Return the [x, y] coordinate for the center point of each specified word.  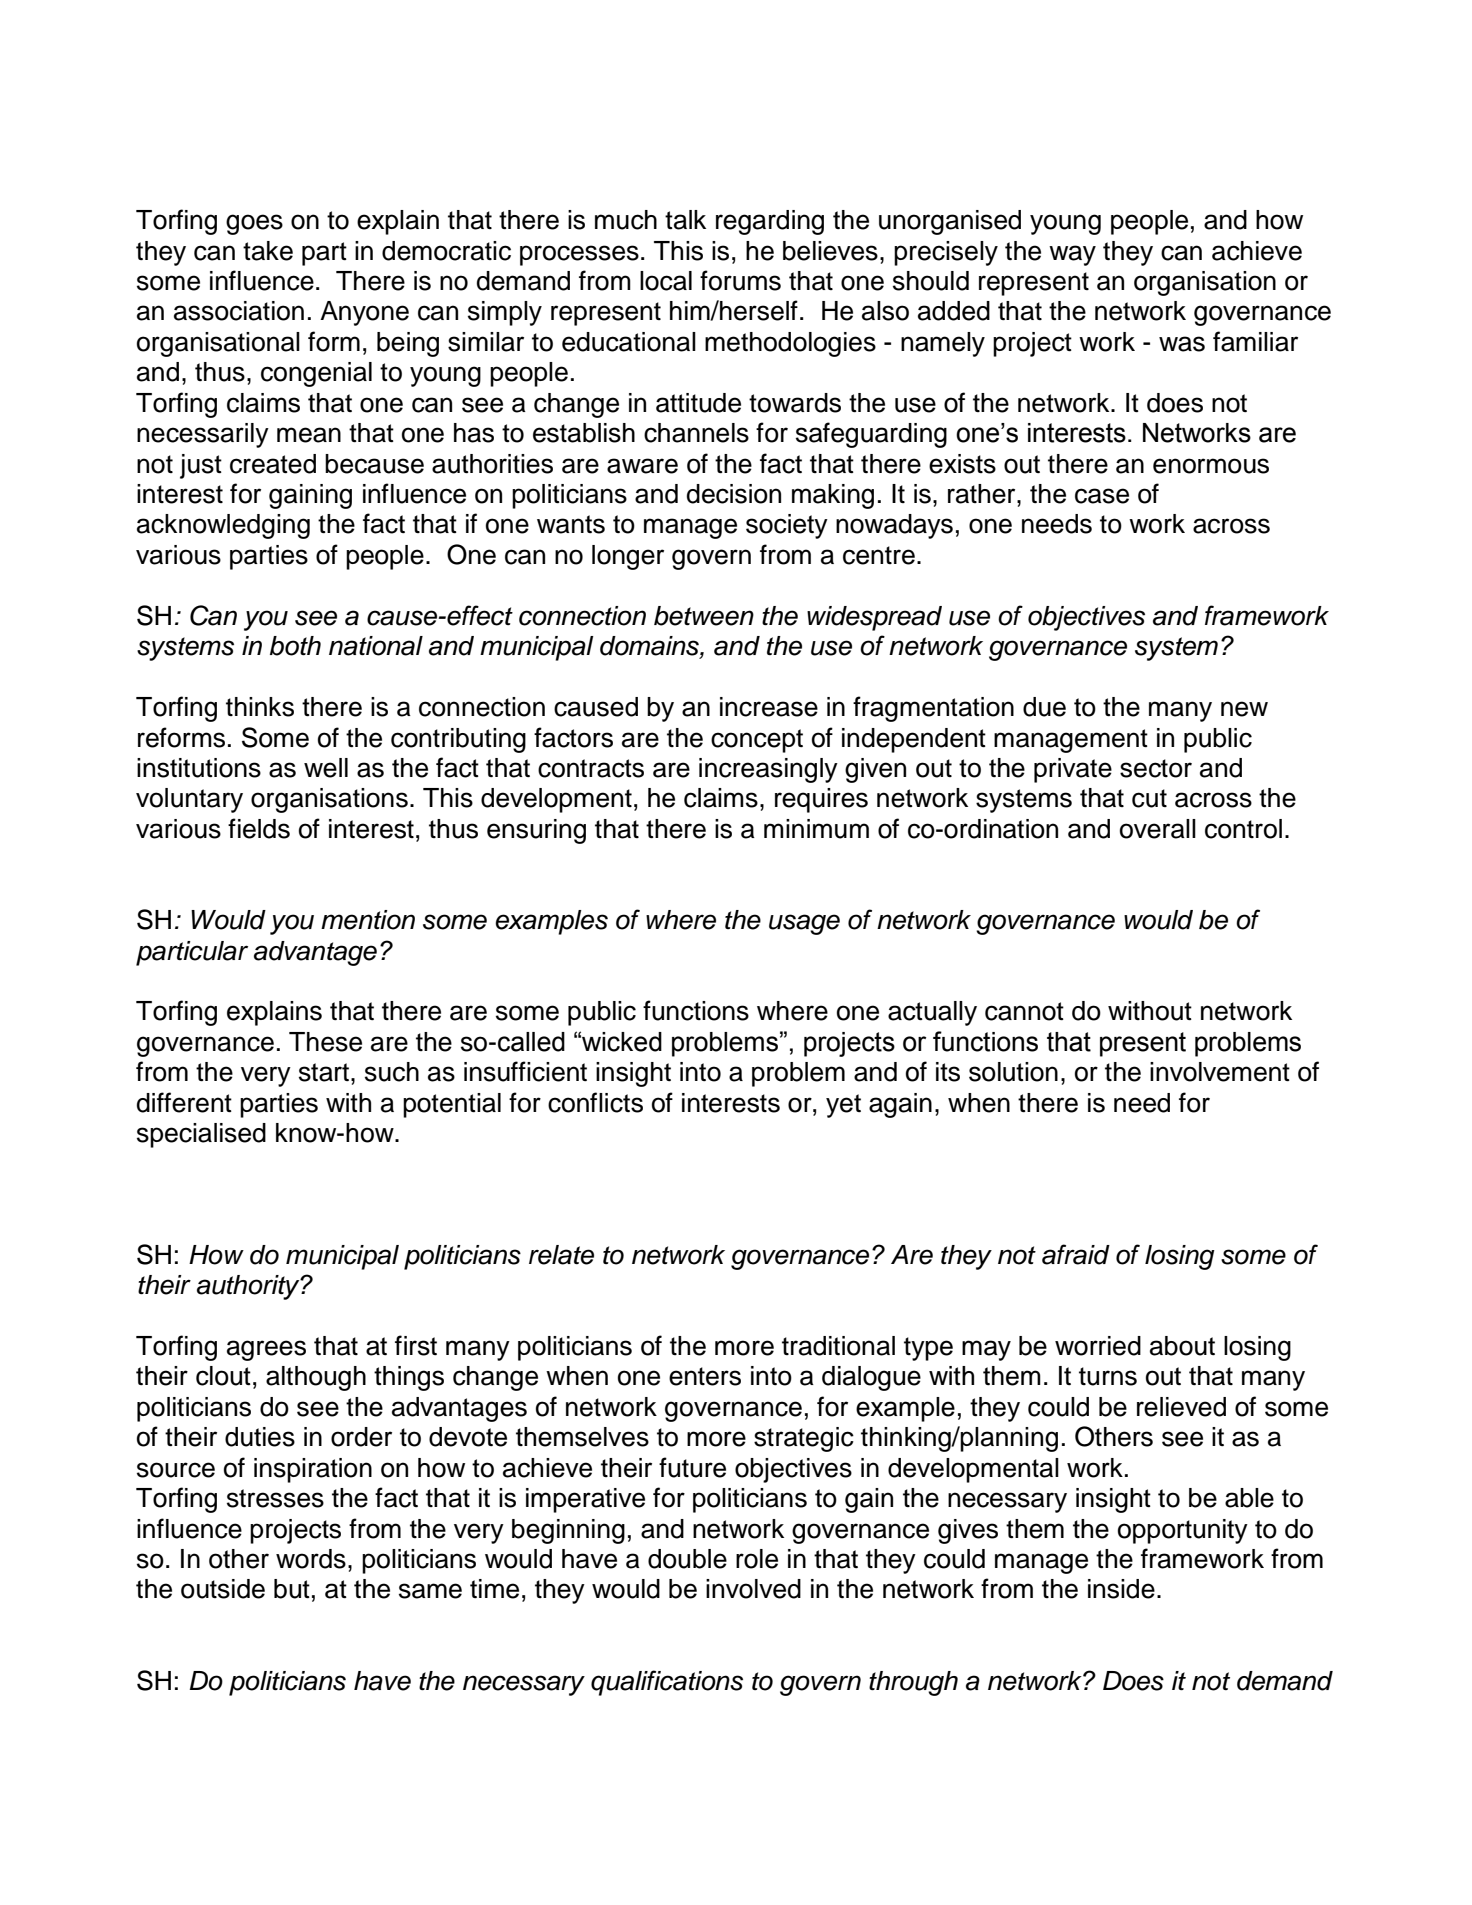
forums [740, 280]
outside [223, 1589]
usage [804, 924]
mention [368, 920]
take [268, 251]
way [1072, 255]
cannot [1024, 1011]
